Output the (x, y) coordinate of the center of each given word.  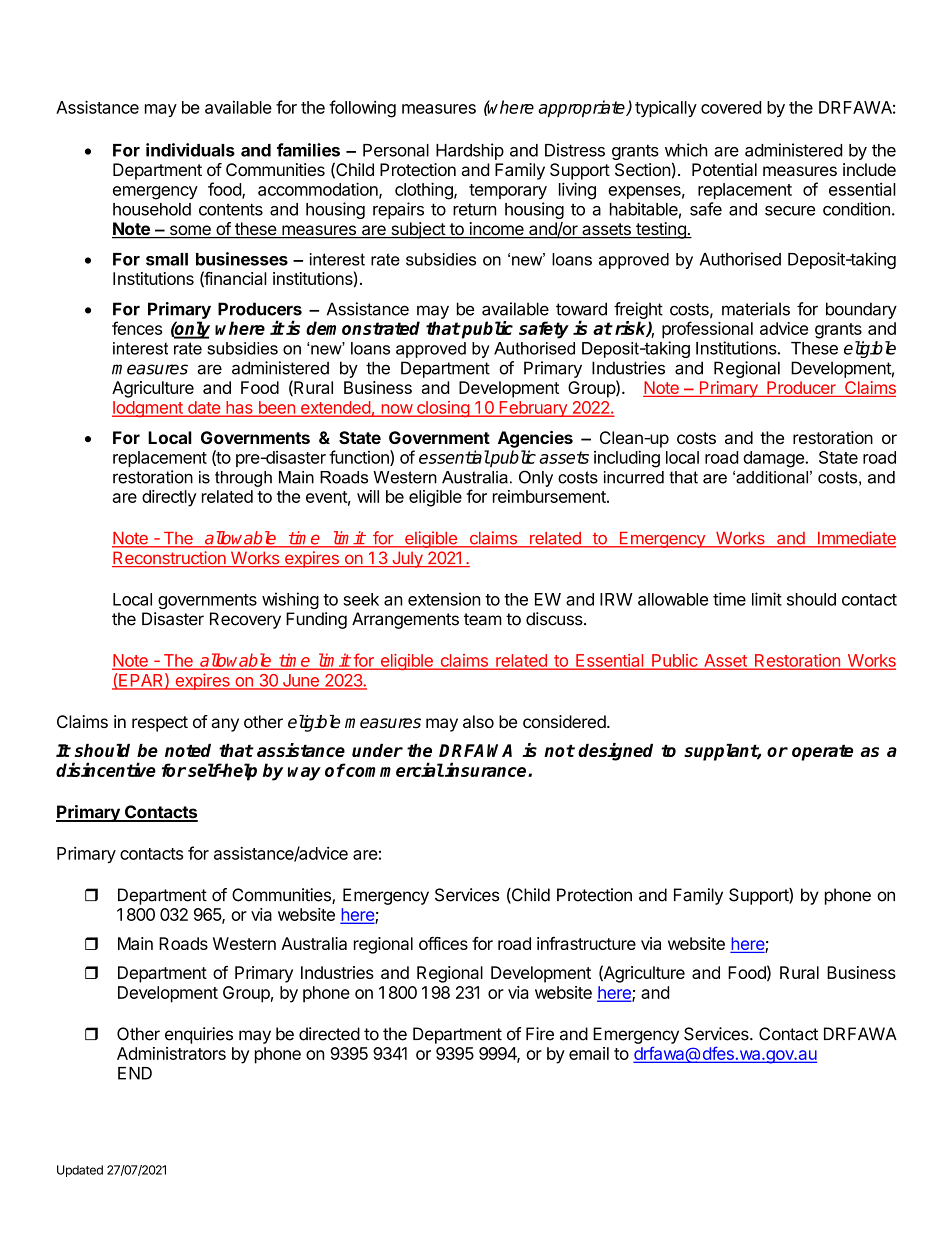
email (589, 1053)
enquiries (199, 1035)
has (239, 408)
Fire (540, 1034)
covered (731, 107)
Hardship (470, 151)
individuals (190, 150)
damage (774, 459)
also (478, 721)
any (225, 725)
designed (615, 752)
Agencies (535, 439)
